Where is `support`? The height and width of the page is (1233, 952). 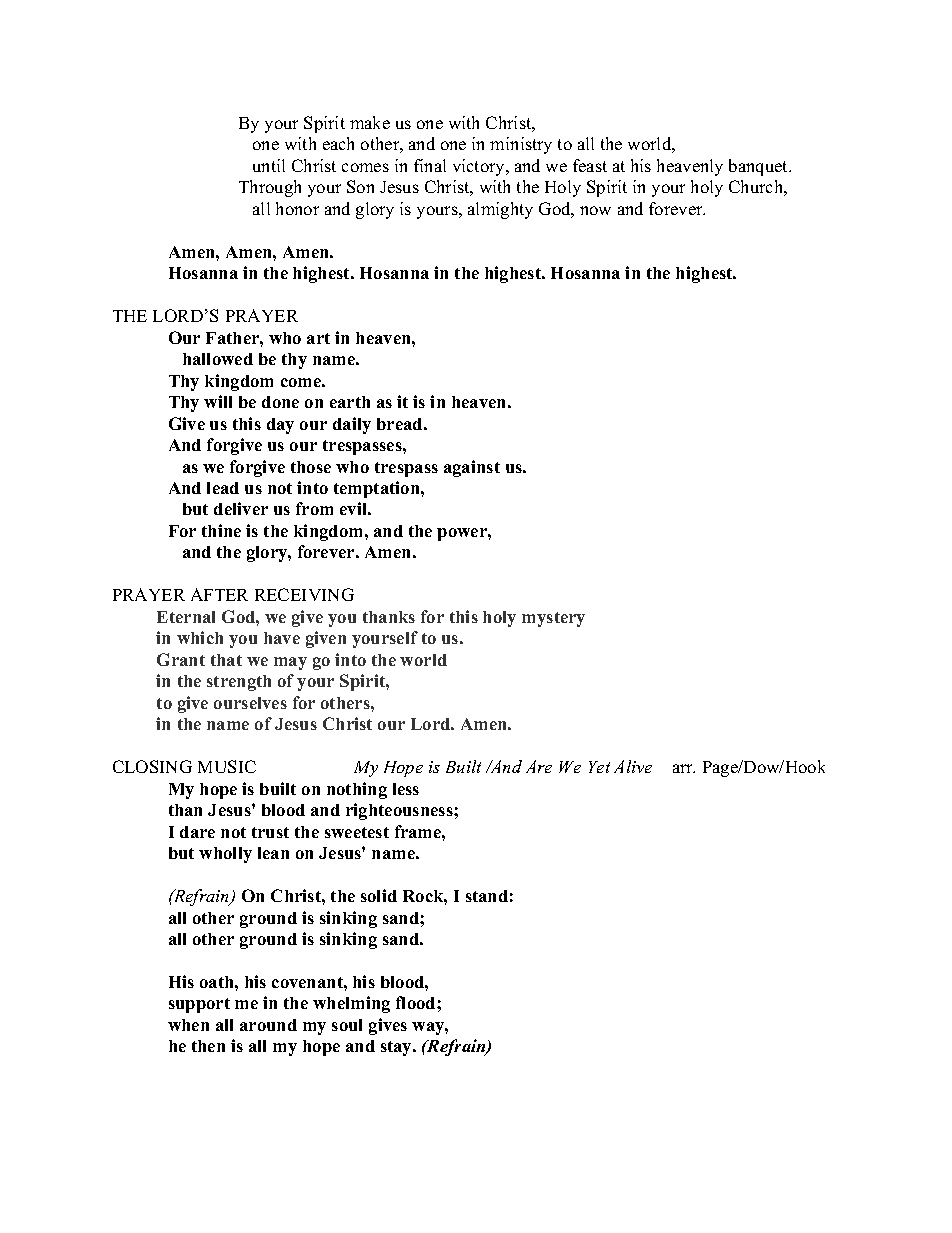
support is located at coordinates (199, 1005).
